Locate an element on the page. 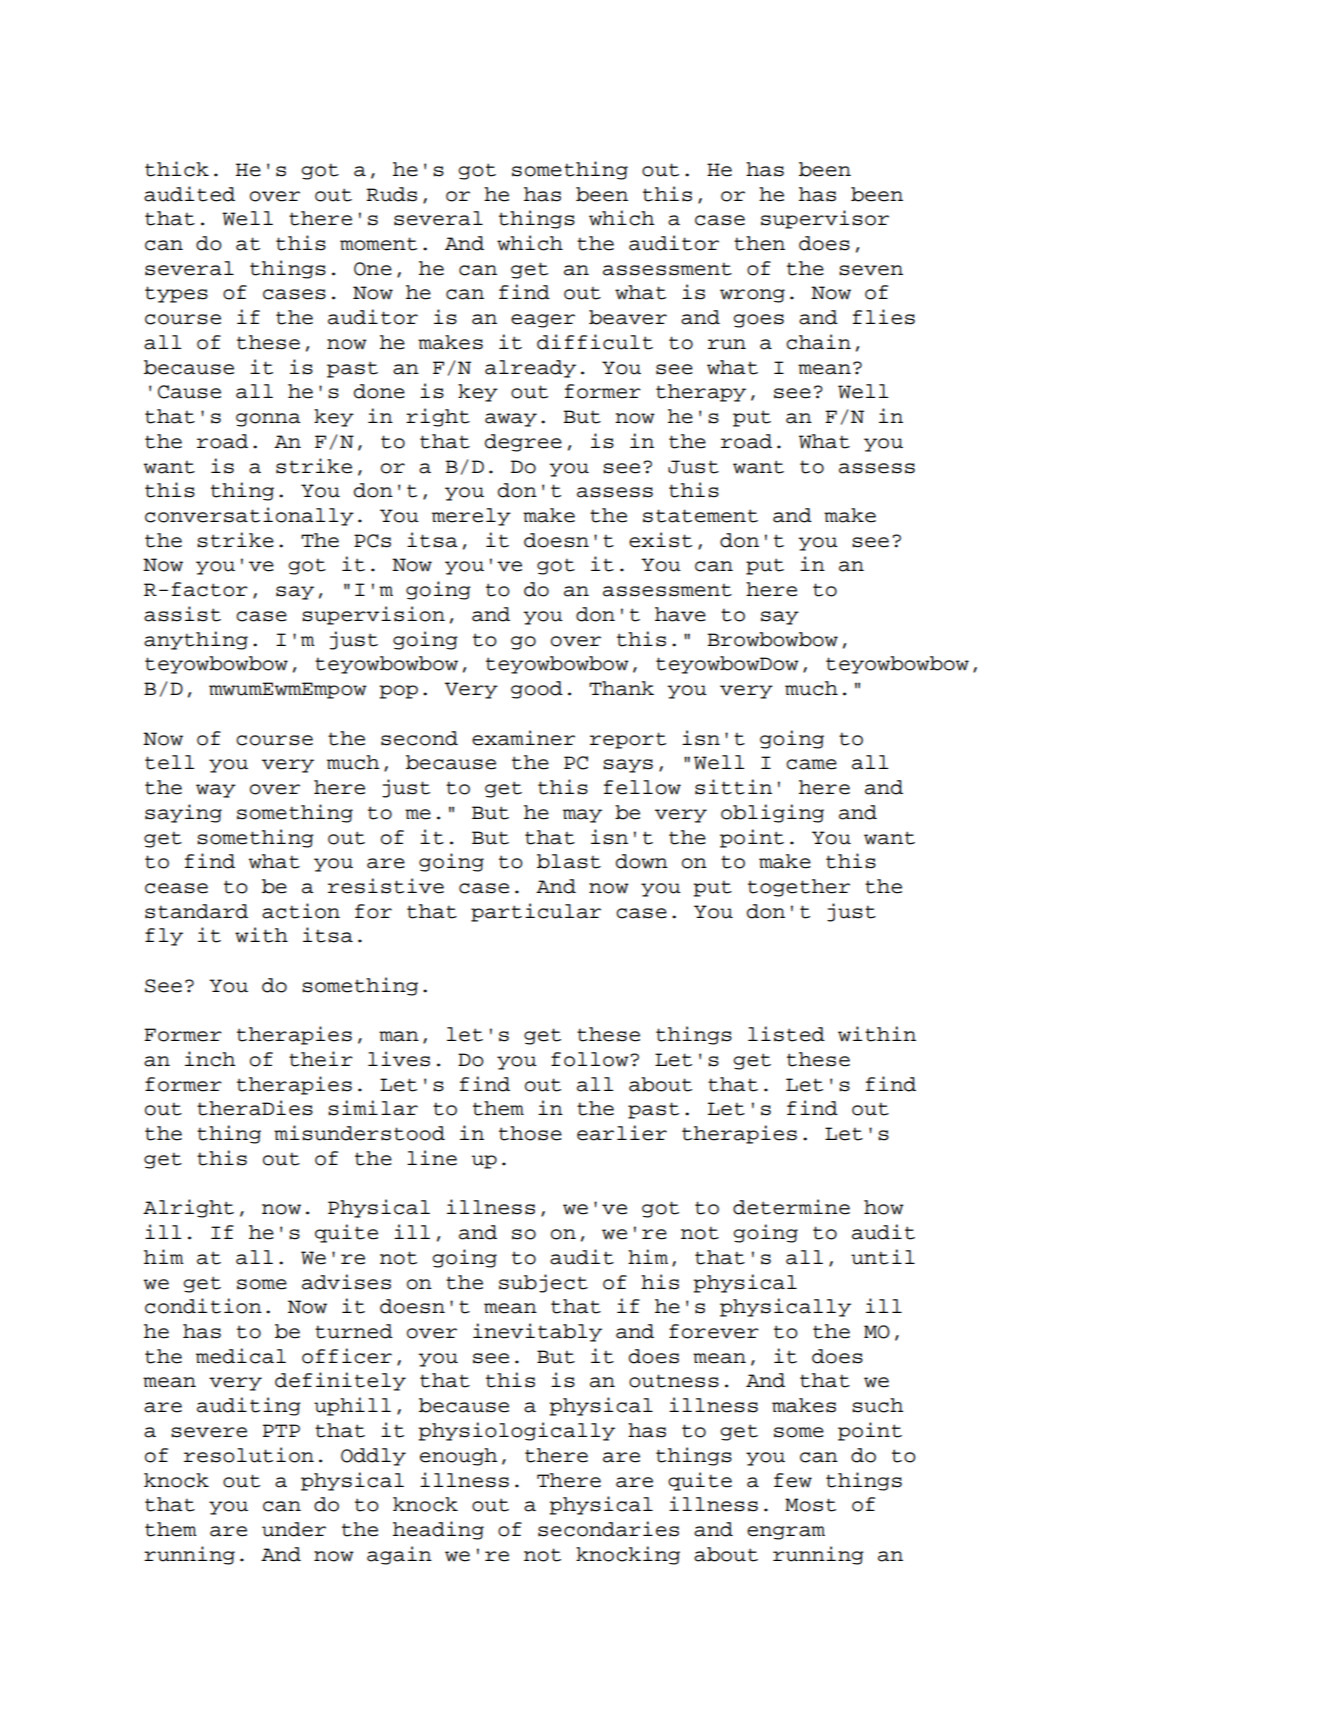  inch is located at coordinates (210, 1059).
